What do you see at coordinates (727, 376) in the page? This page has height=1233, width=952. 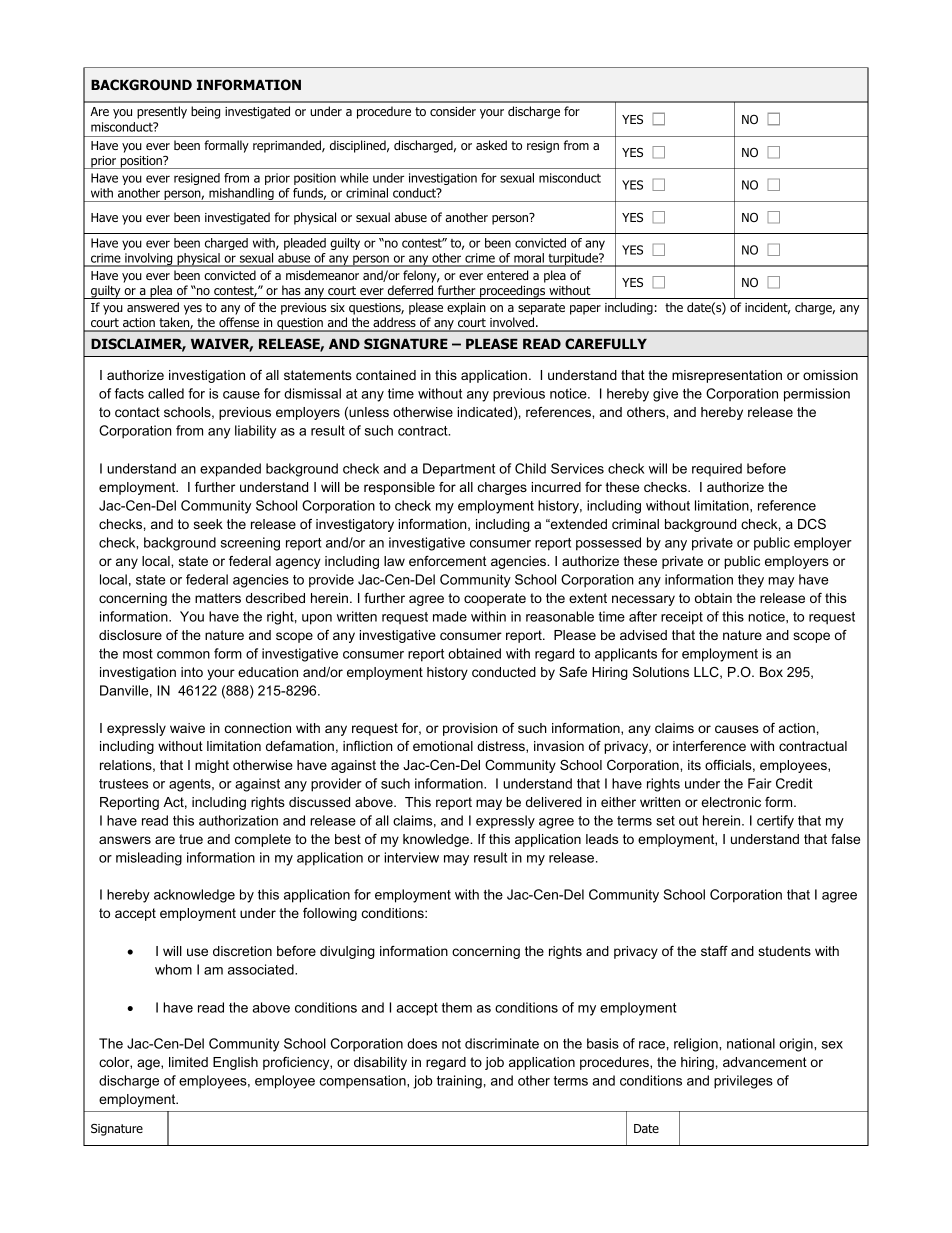 I see `misrepresentation` at bounding box center [727, 376].
